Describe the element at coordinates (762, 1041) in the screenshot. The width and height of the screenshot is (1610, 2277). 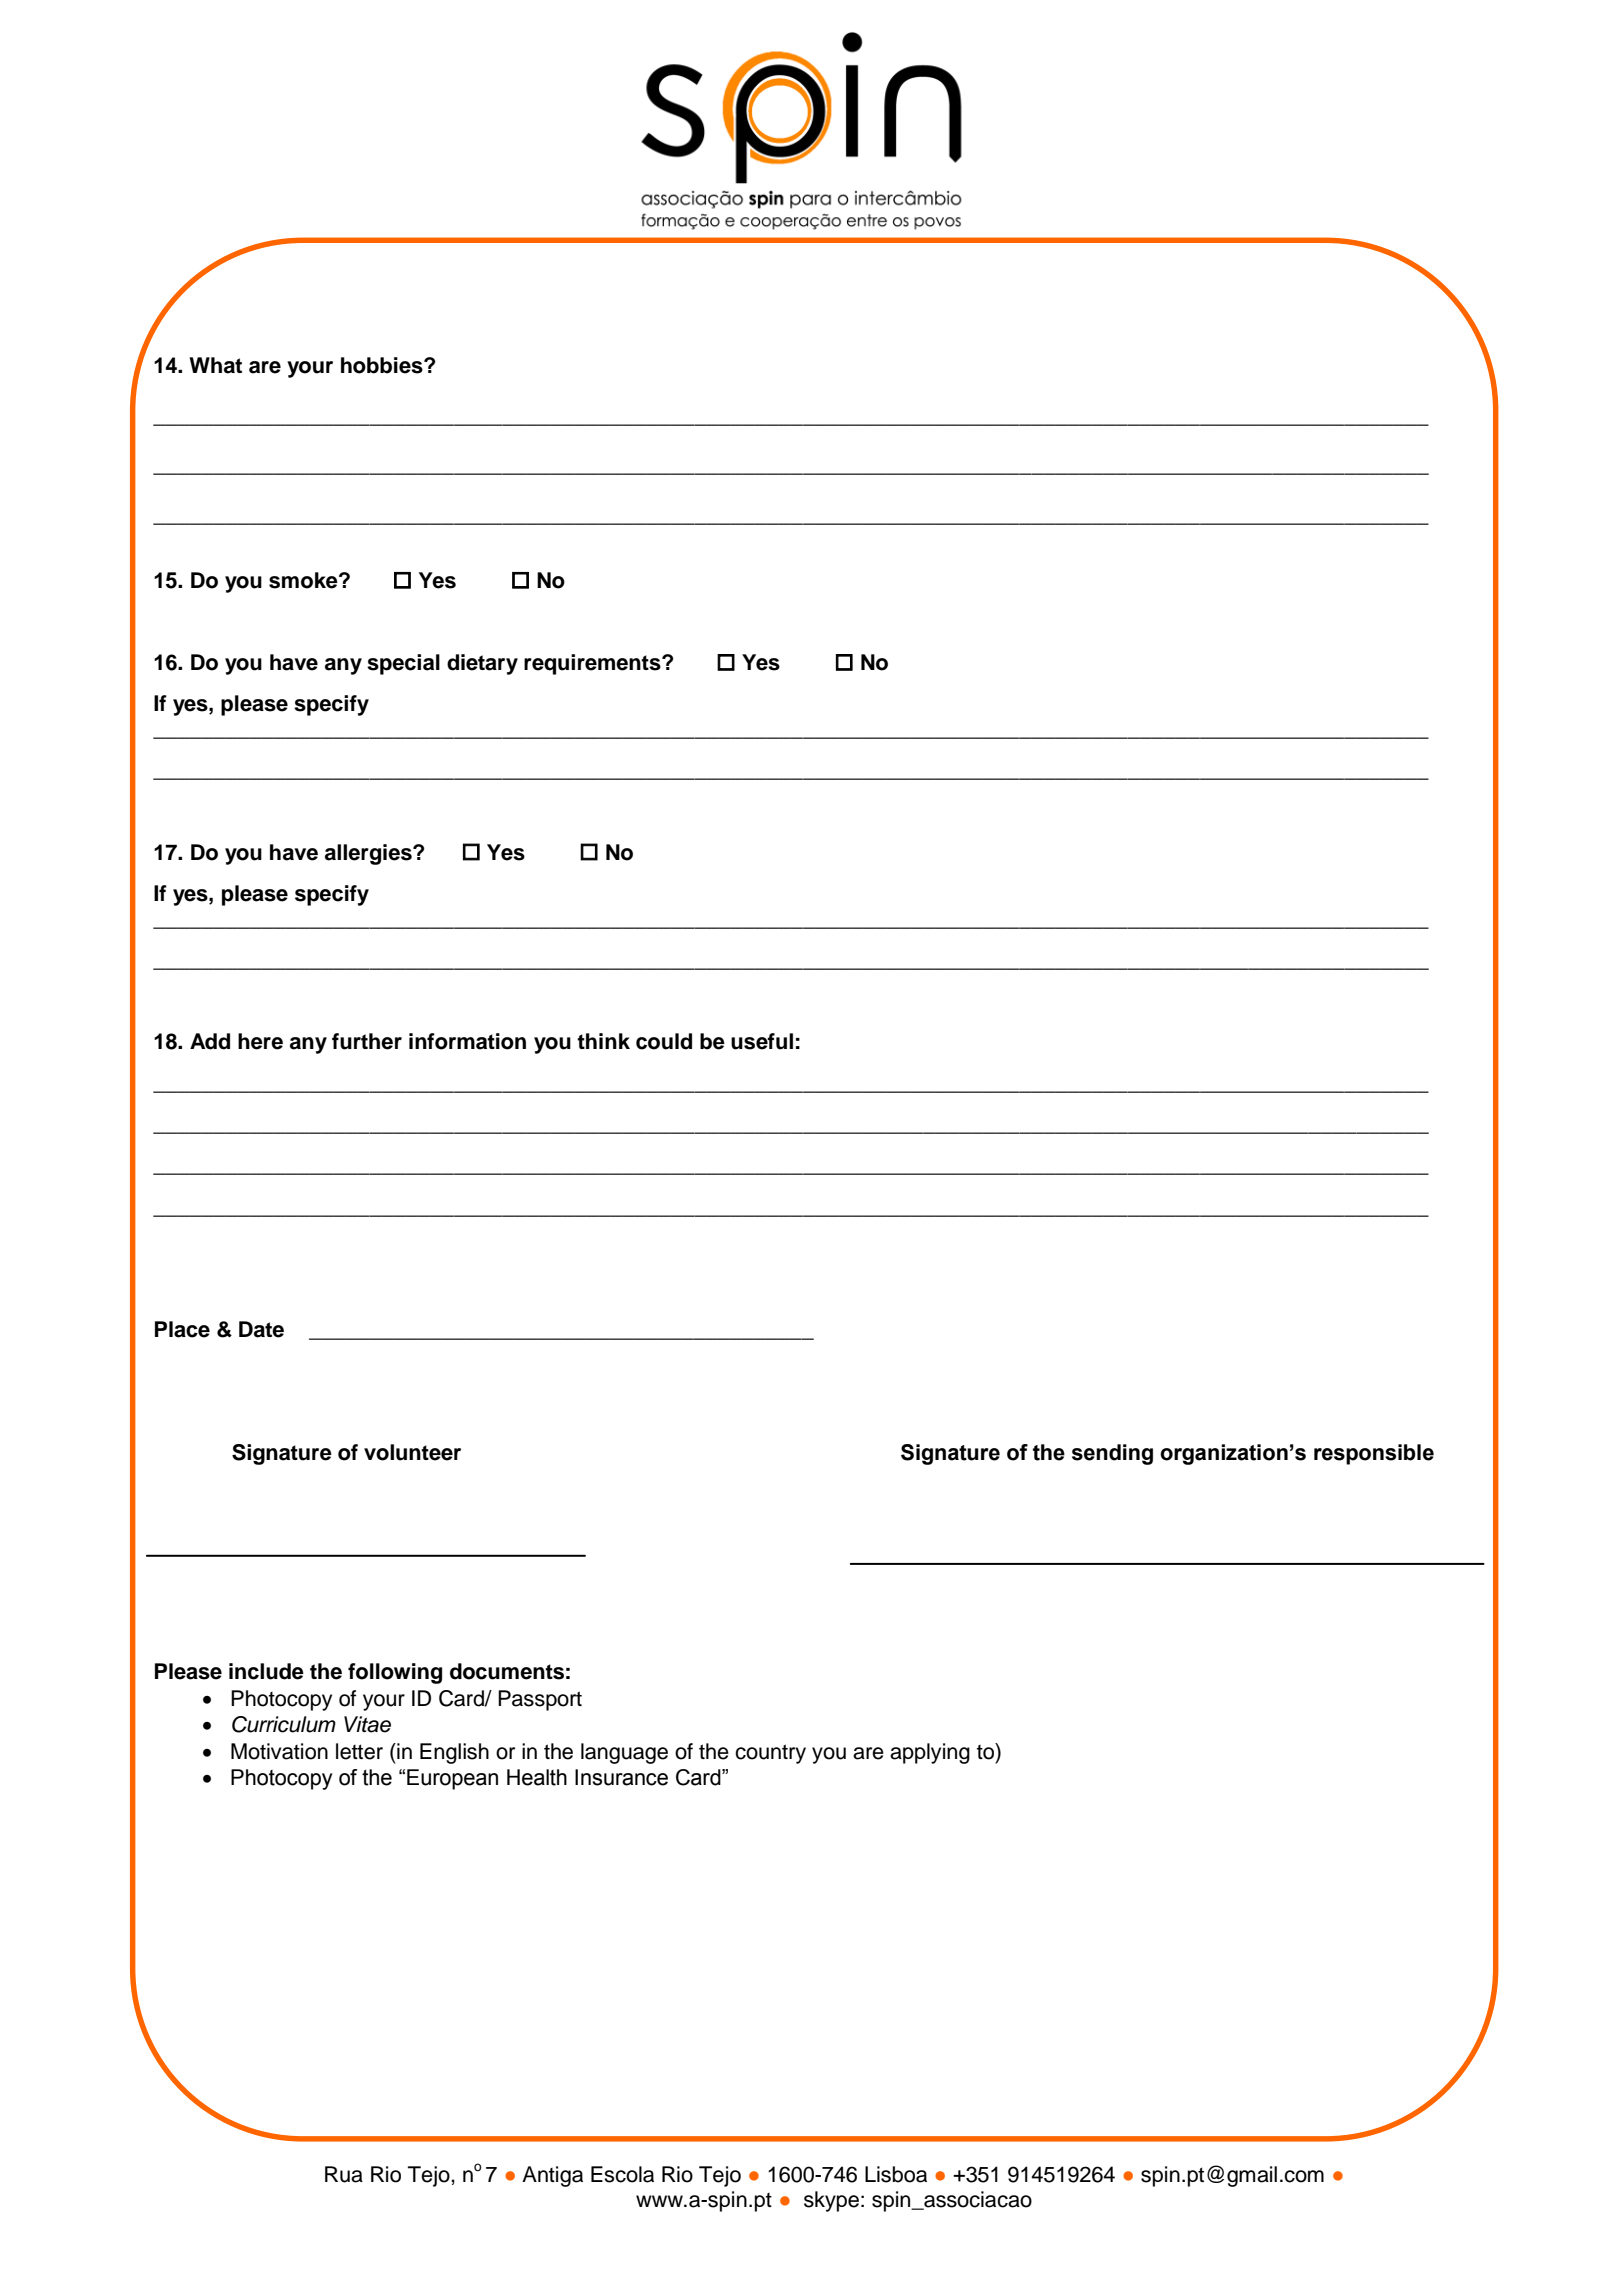
I see `useful` at that location.
